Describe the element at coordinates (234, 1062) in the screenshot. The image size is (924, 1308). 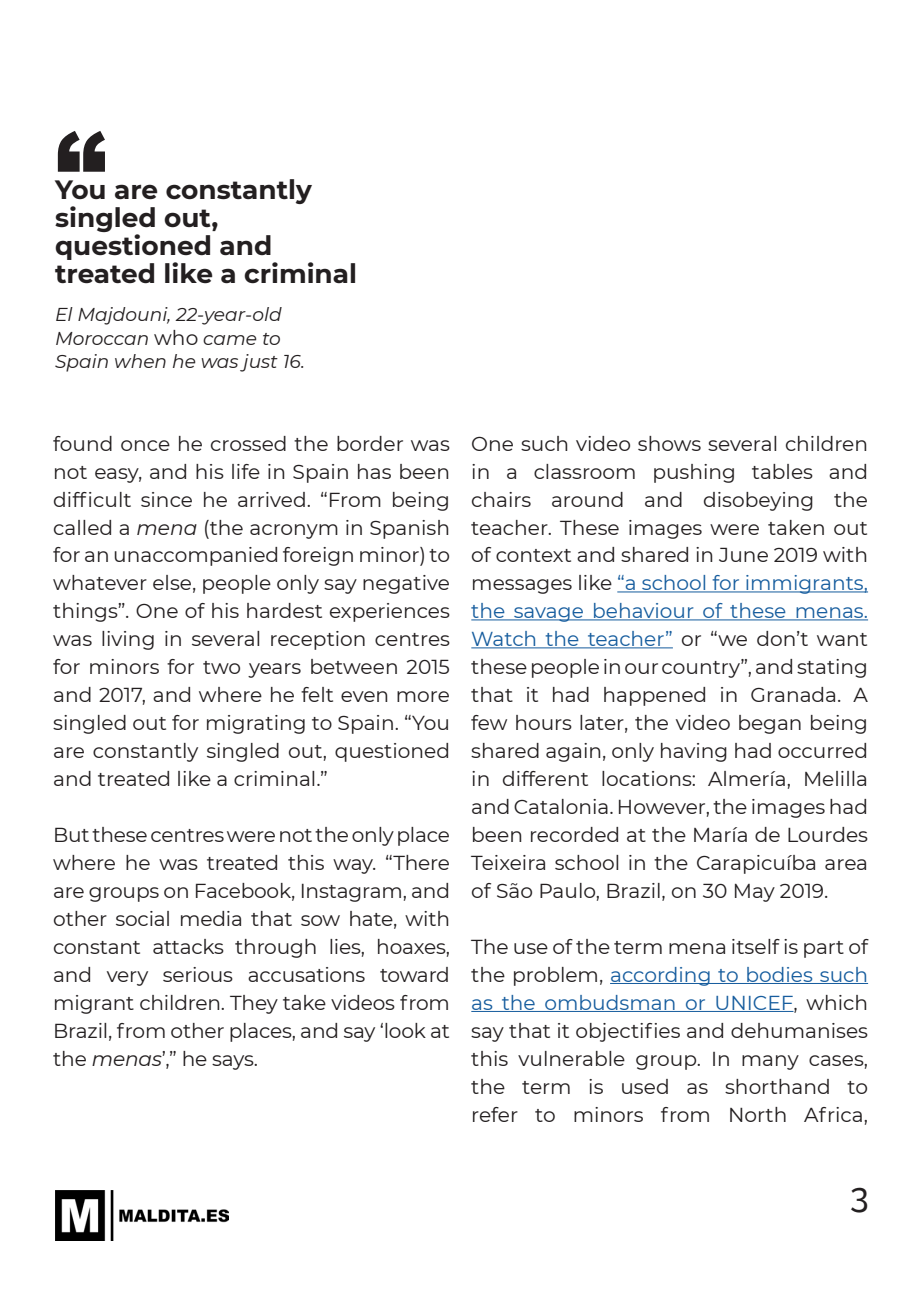
I see `says` at that location.
